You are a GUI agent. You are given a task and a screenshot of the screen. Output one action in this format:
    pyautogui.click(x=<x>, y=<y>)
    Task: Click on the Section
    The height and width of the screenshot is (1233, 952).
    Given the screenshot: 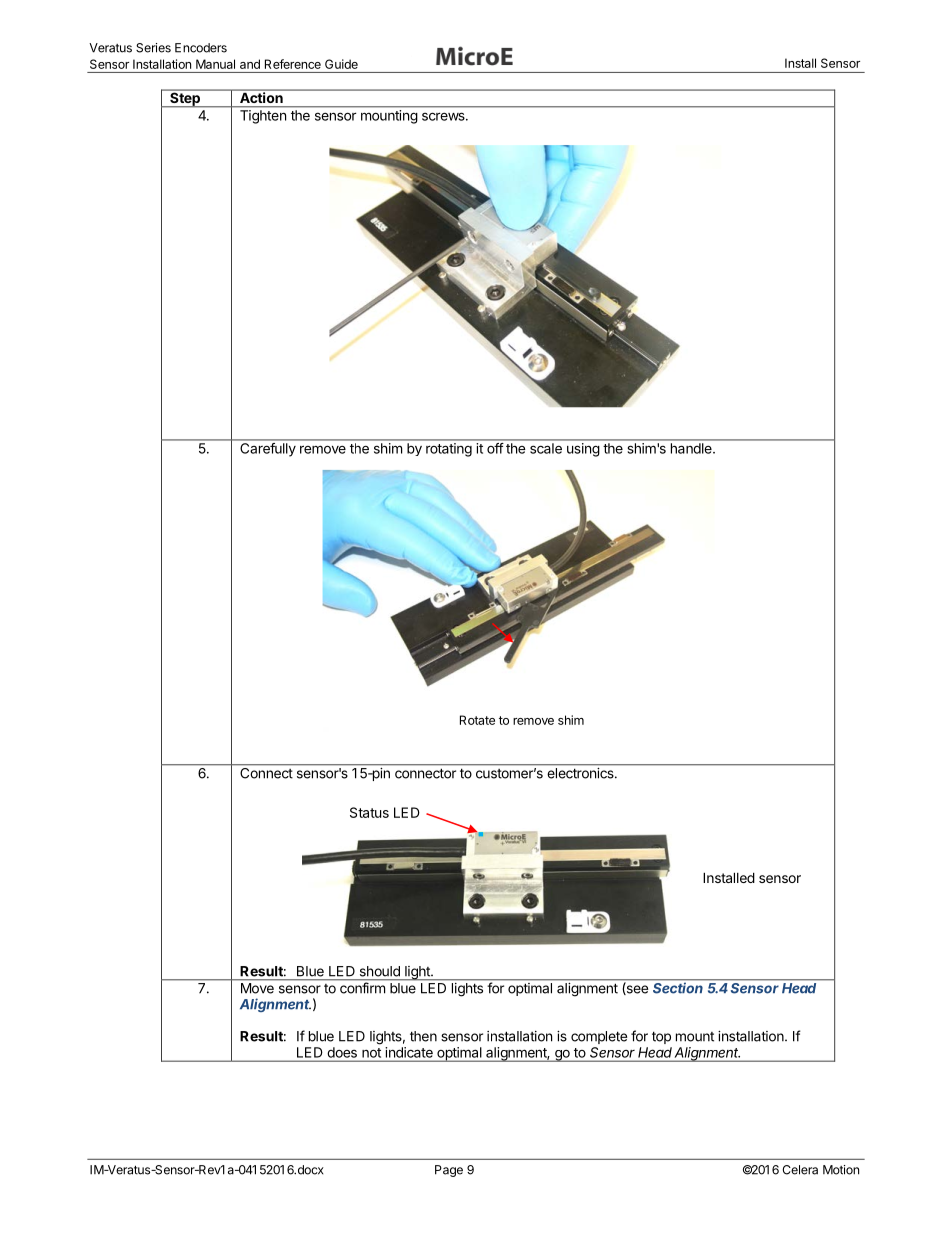 What is the action you would take?
    pyautogui.click(x=678, y=987)
